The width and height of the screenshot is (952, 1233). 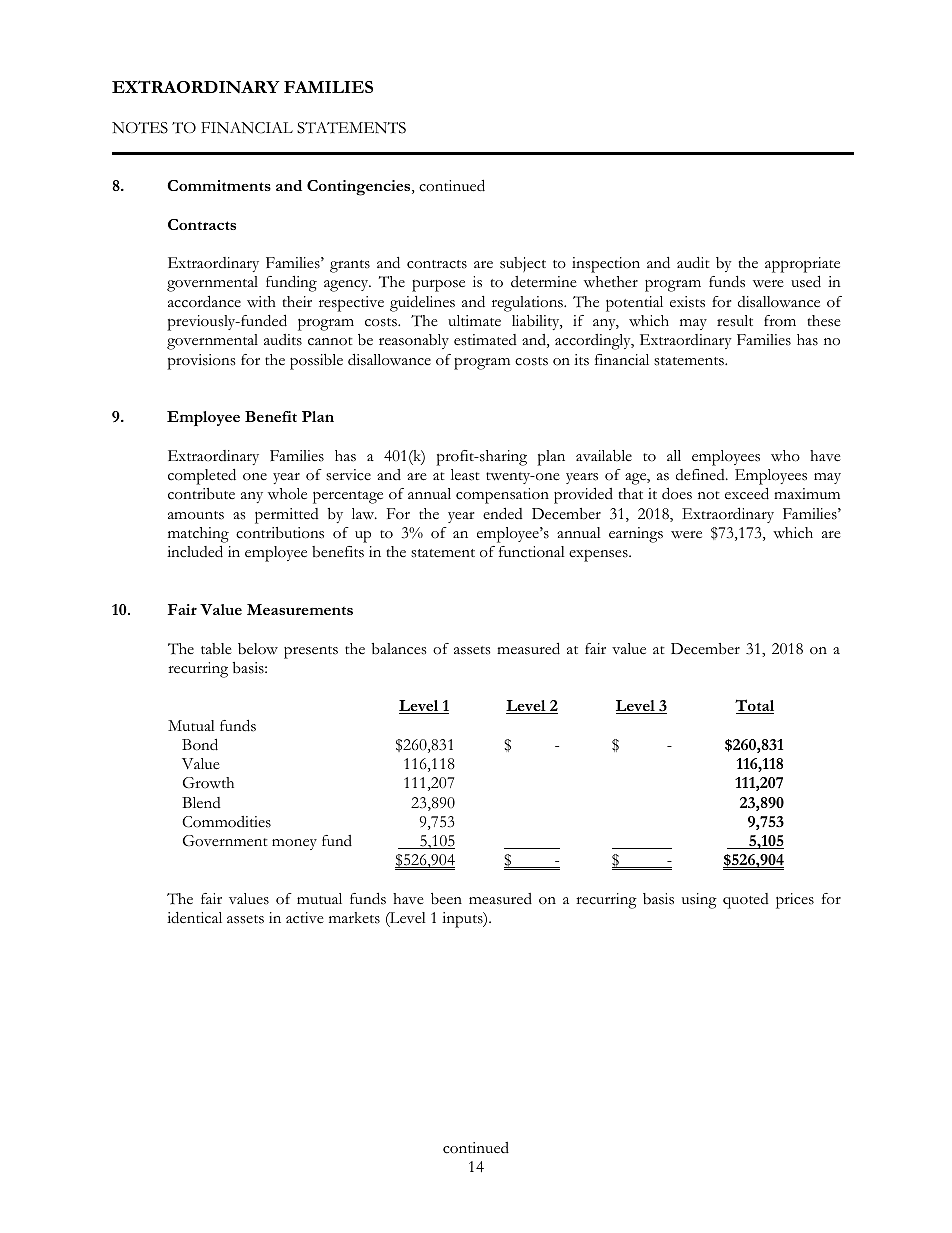 What do you see at coordinates (360, 188) in the screenshot?
I see `Contingencies` at bounding box center [360, 188].
